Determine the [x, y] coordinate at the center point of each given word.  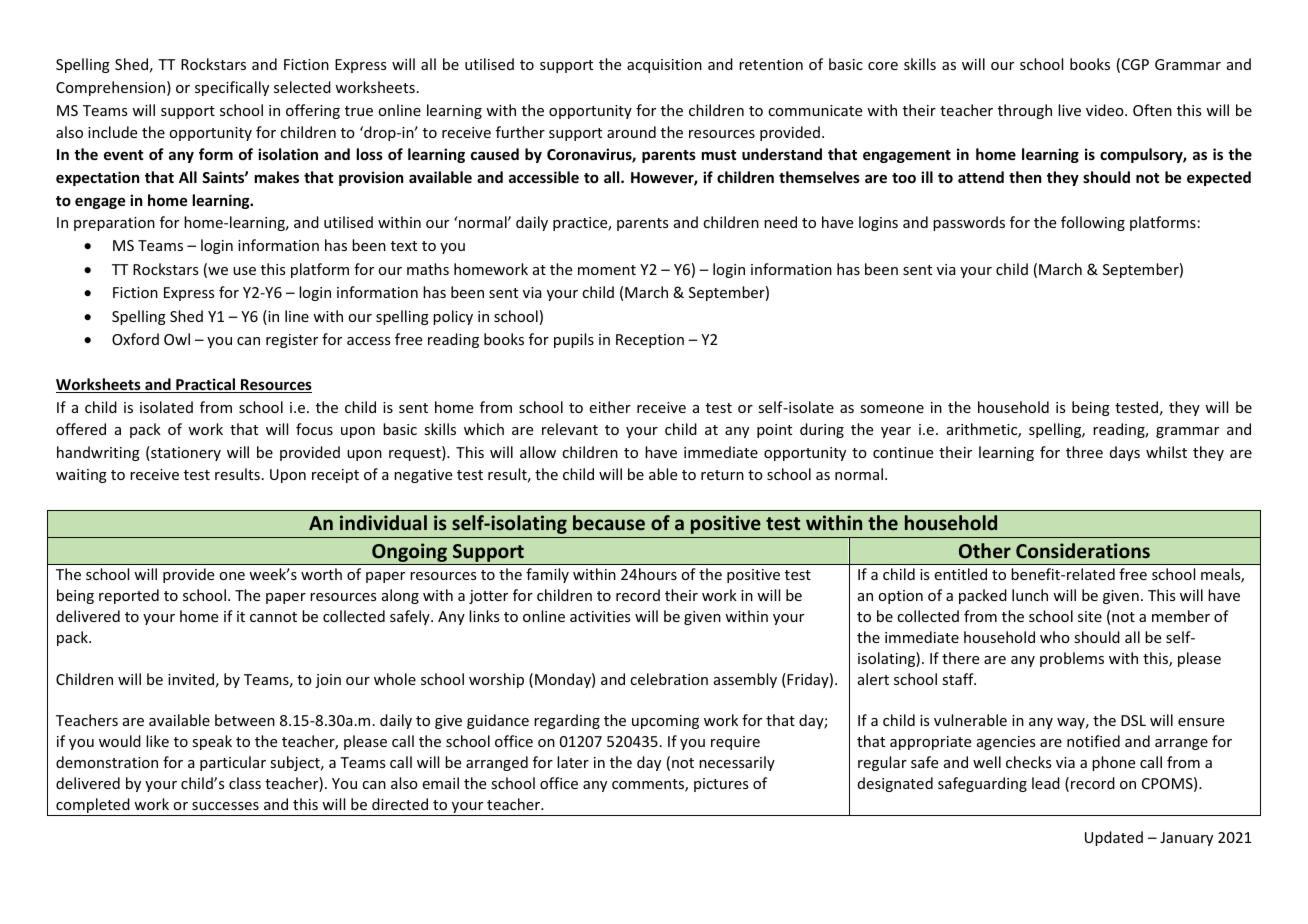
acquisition [664, 66]
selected [302, 87]
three [1084, 452]
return [722, 475]
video [1106, 110]
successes [225, 806]
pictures [721, 785]
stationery [185, 453]
